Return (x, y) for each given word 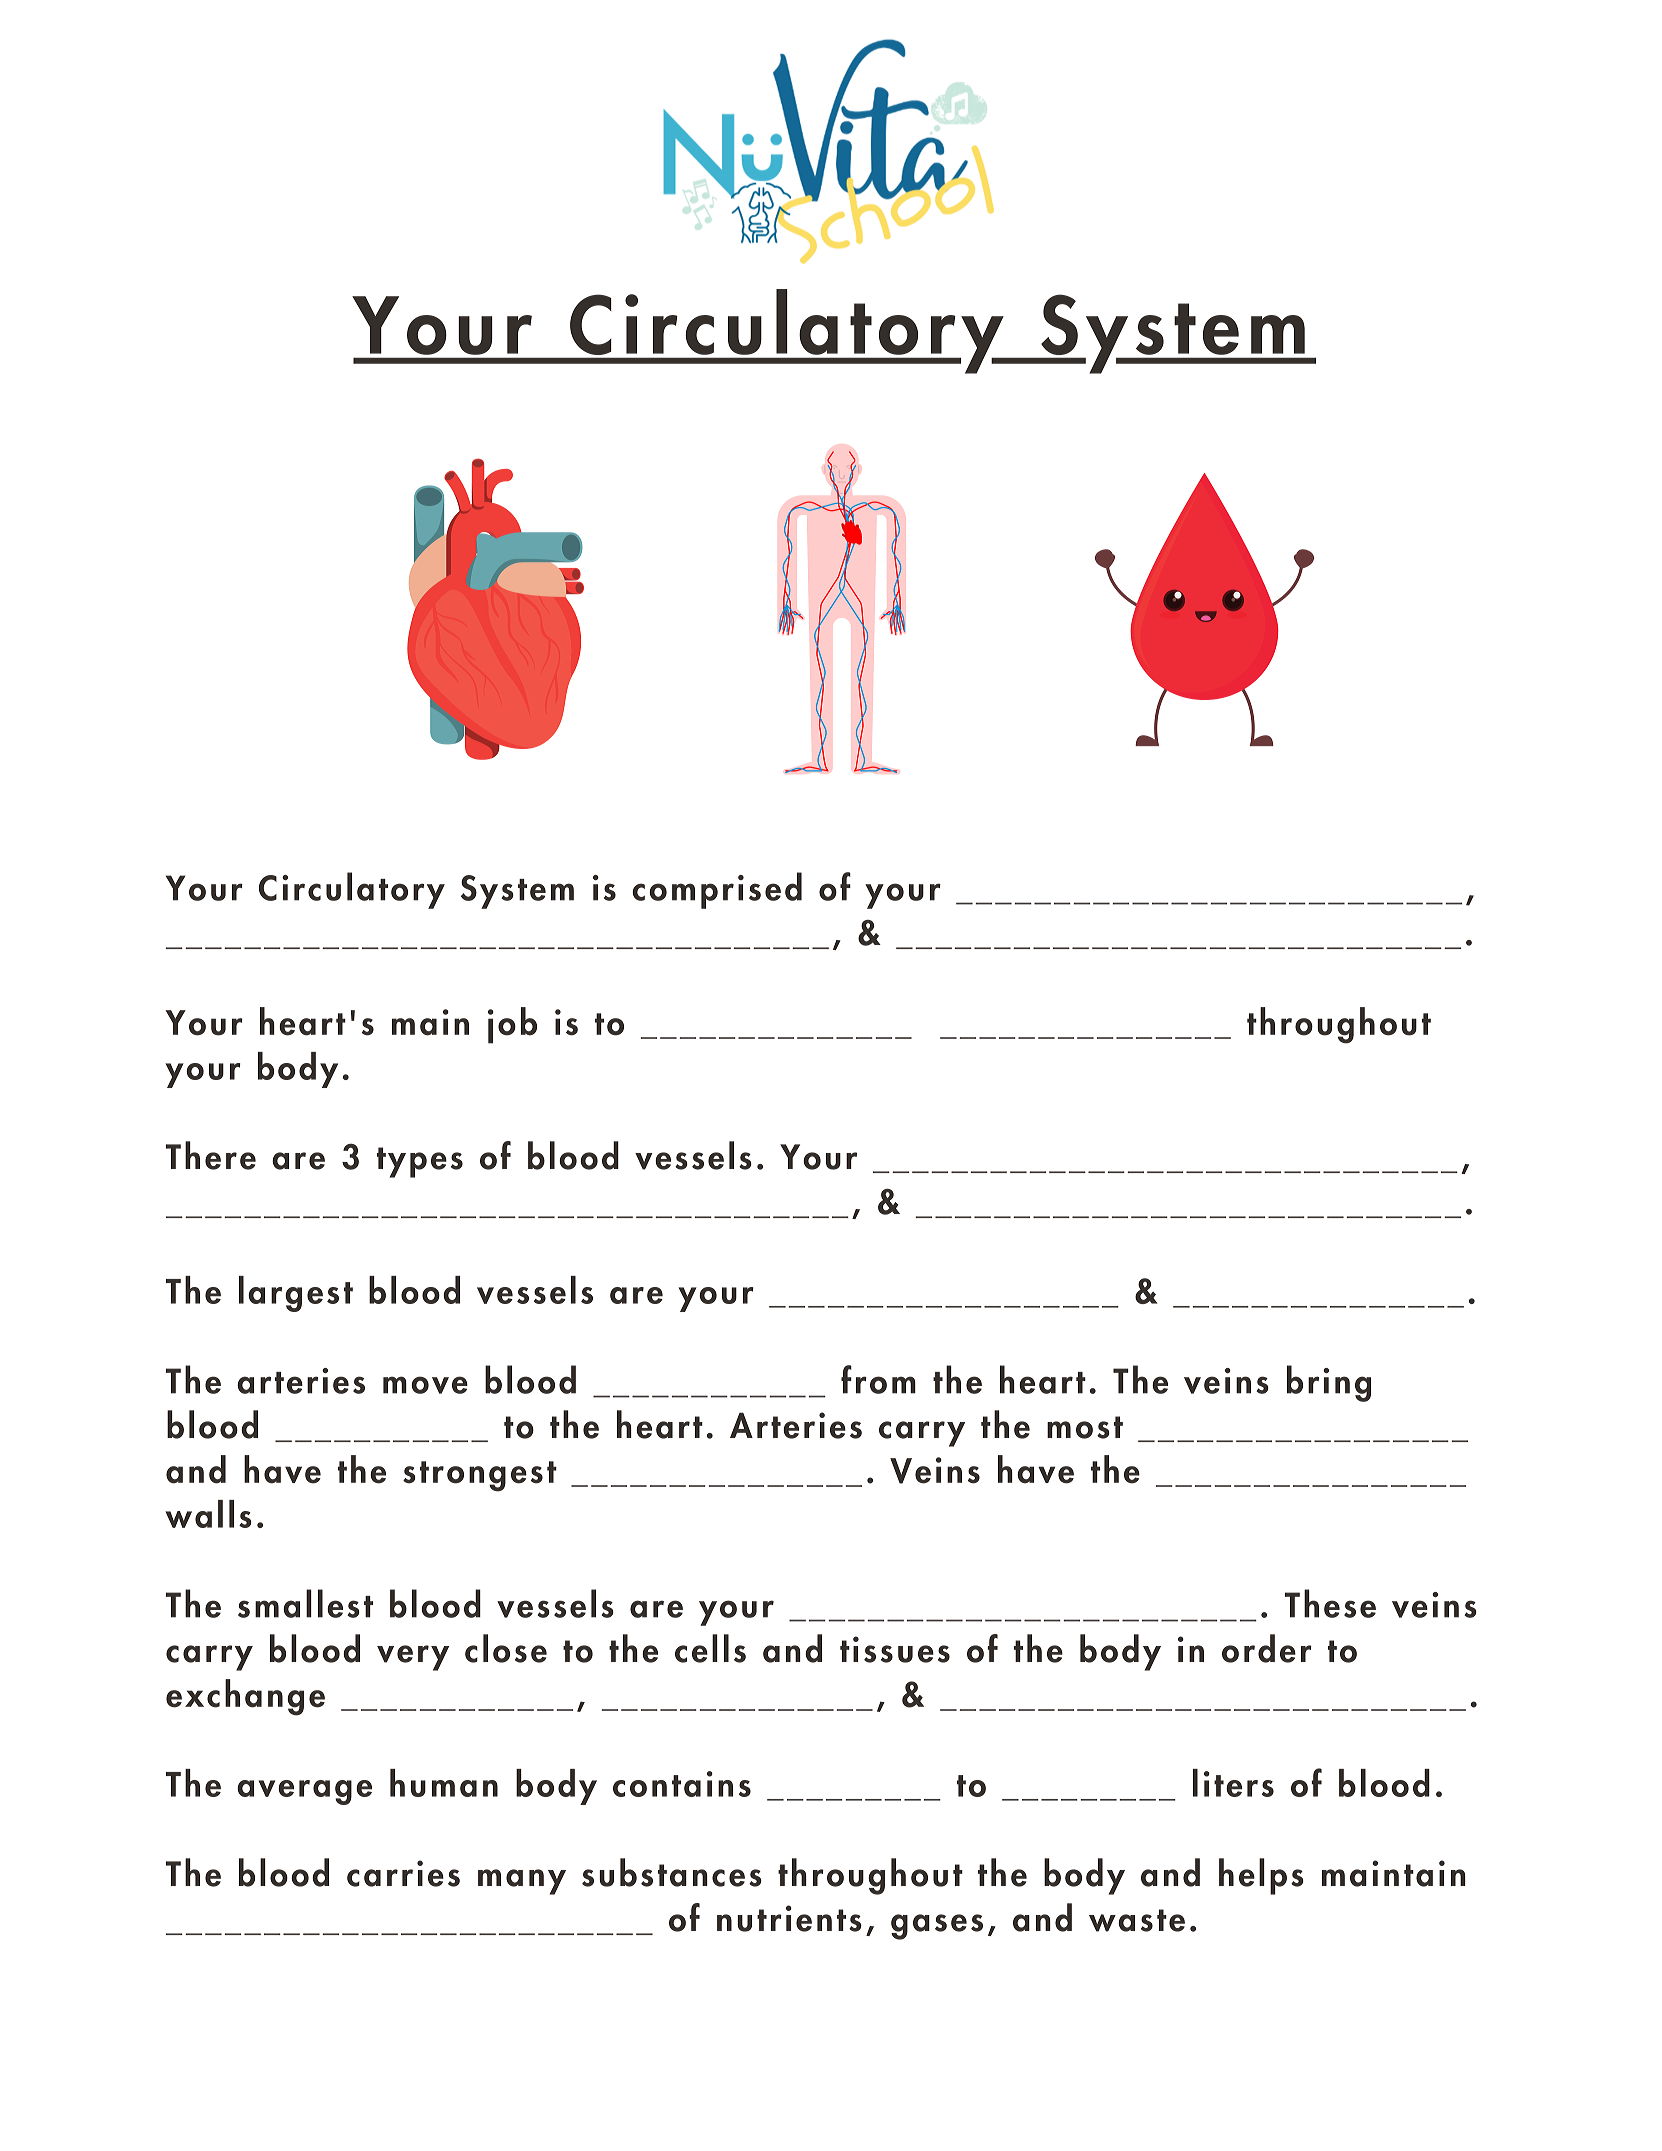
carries (403, 1873)
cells (710, 1648)
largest (296, 1294)
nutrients (789, 1918)
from (878, 1379)
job (512, 1025)
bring (1329, 1383)
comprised (717, 890)
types (420, 1162)
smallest (305, 1603)
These (1330, 1603)
